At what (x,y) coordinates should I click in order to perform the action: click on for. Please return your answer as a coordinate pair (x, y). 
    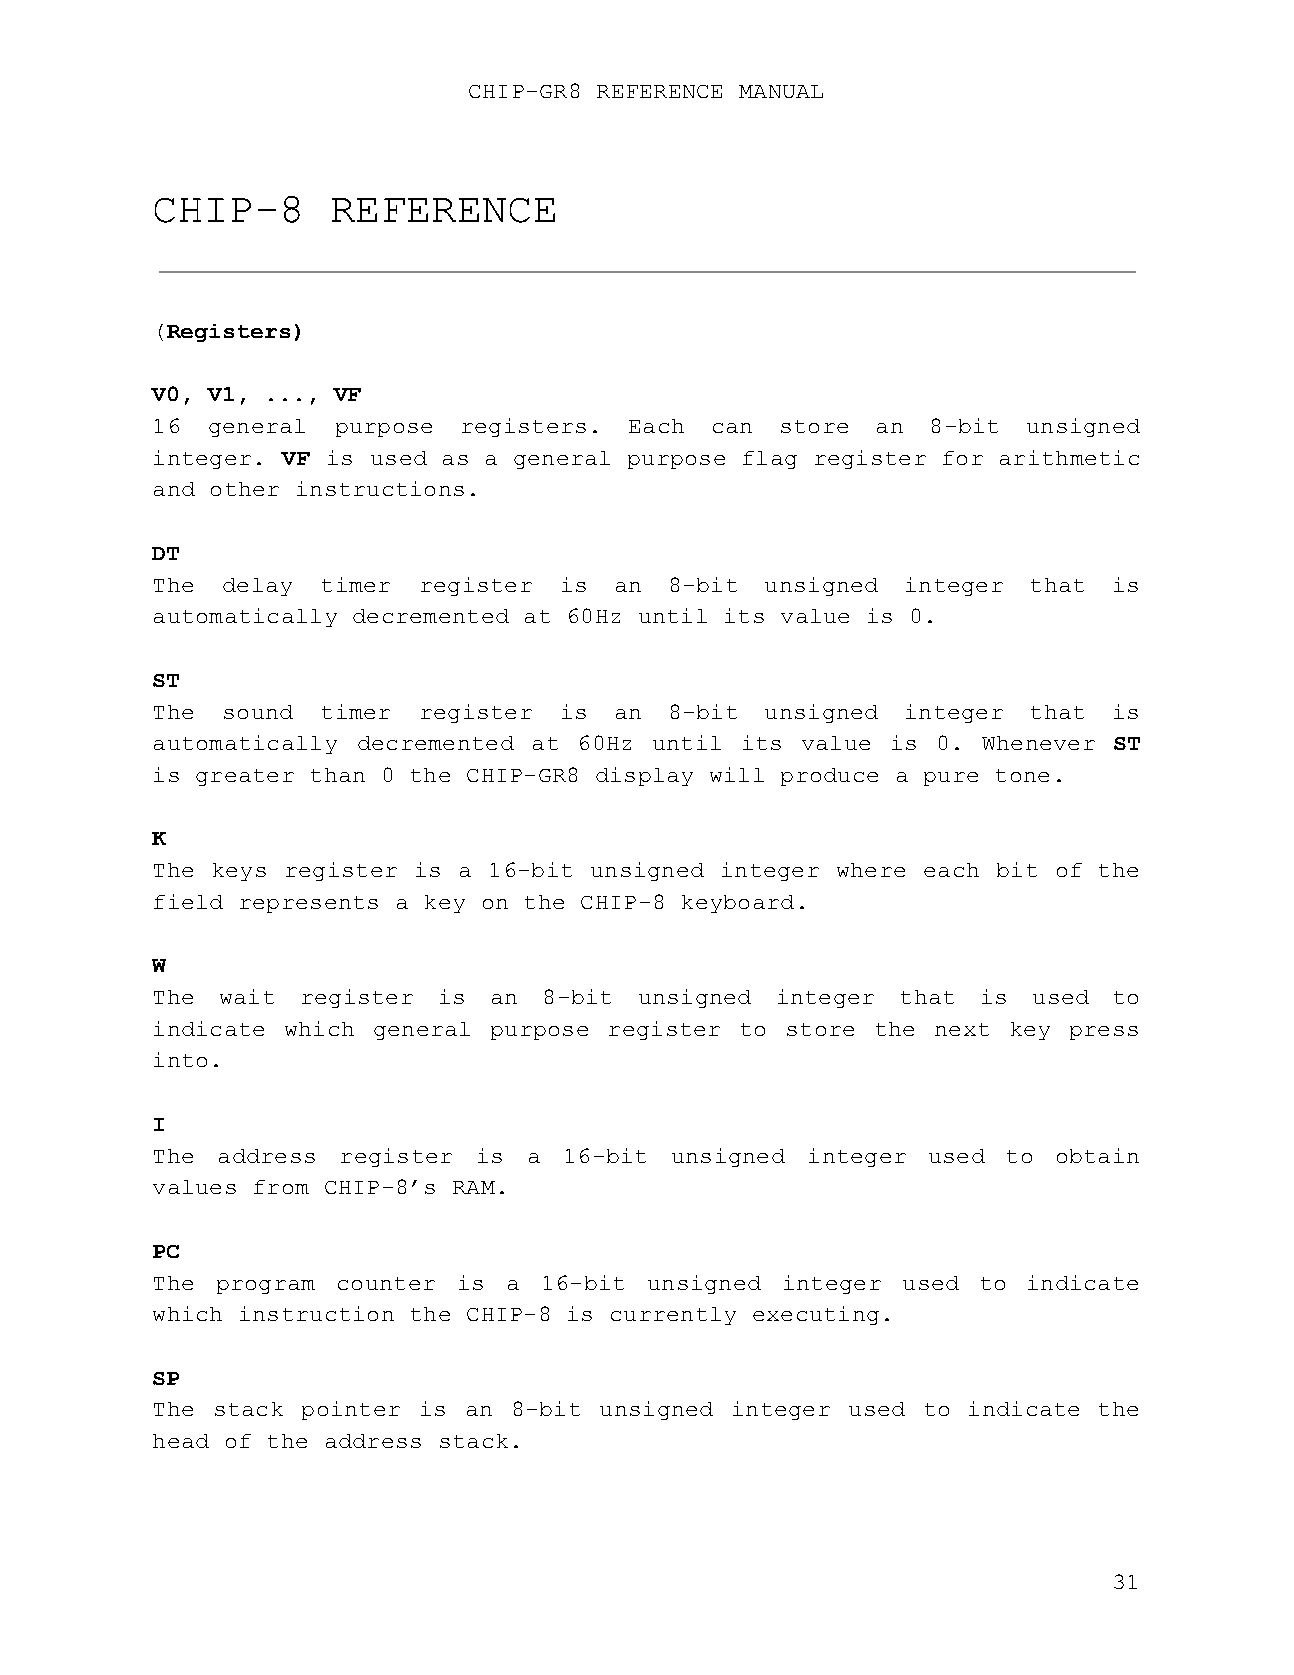
    Looking at the image, I should click on (963, 458).
